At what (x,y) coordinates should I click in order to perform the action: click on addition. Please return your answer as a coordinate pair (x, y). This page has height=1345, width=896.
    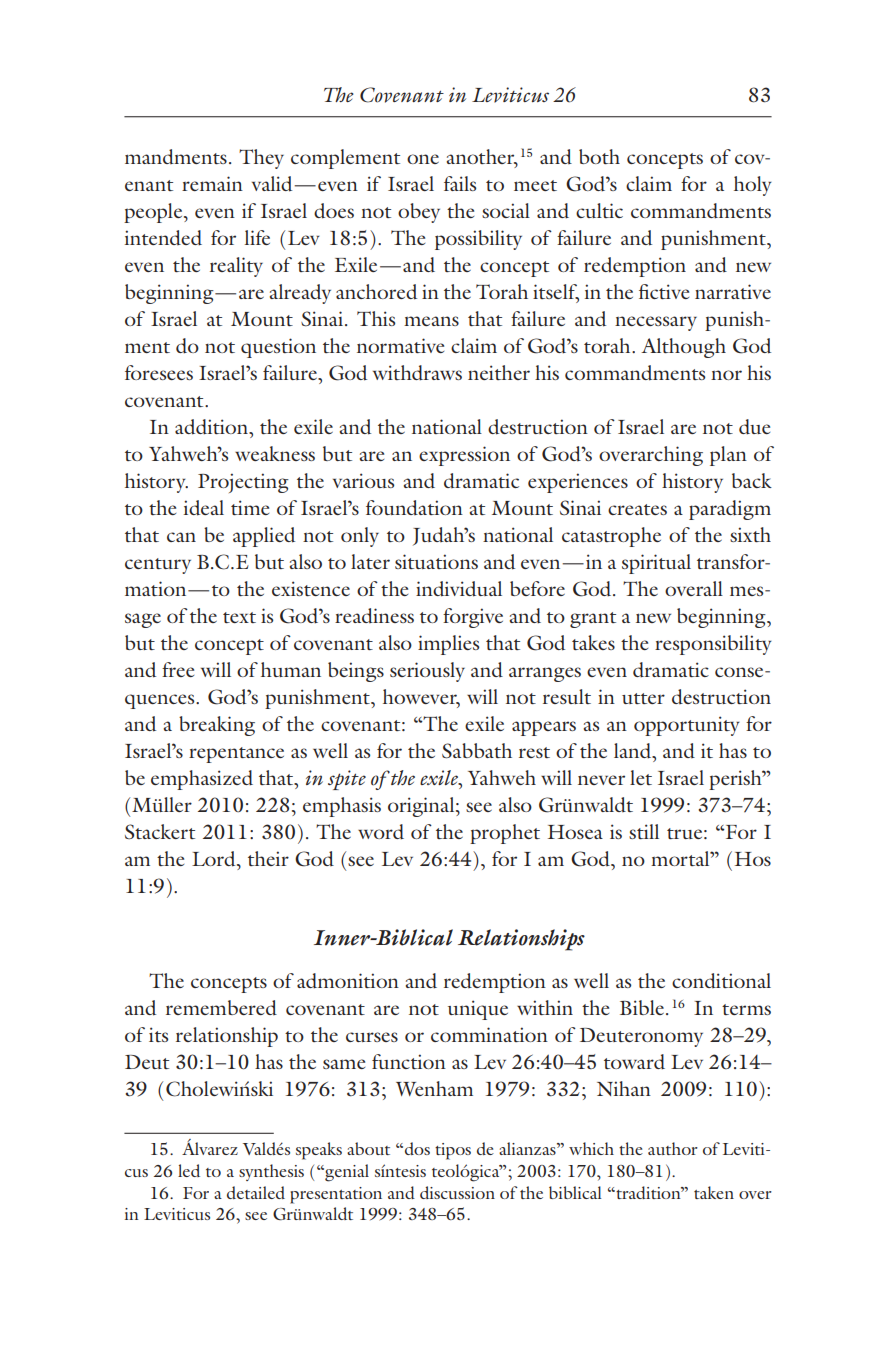
    Looking at the image, I should click on (213, 427).
